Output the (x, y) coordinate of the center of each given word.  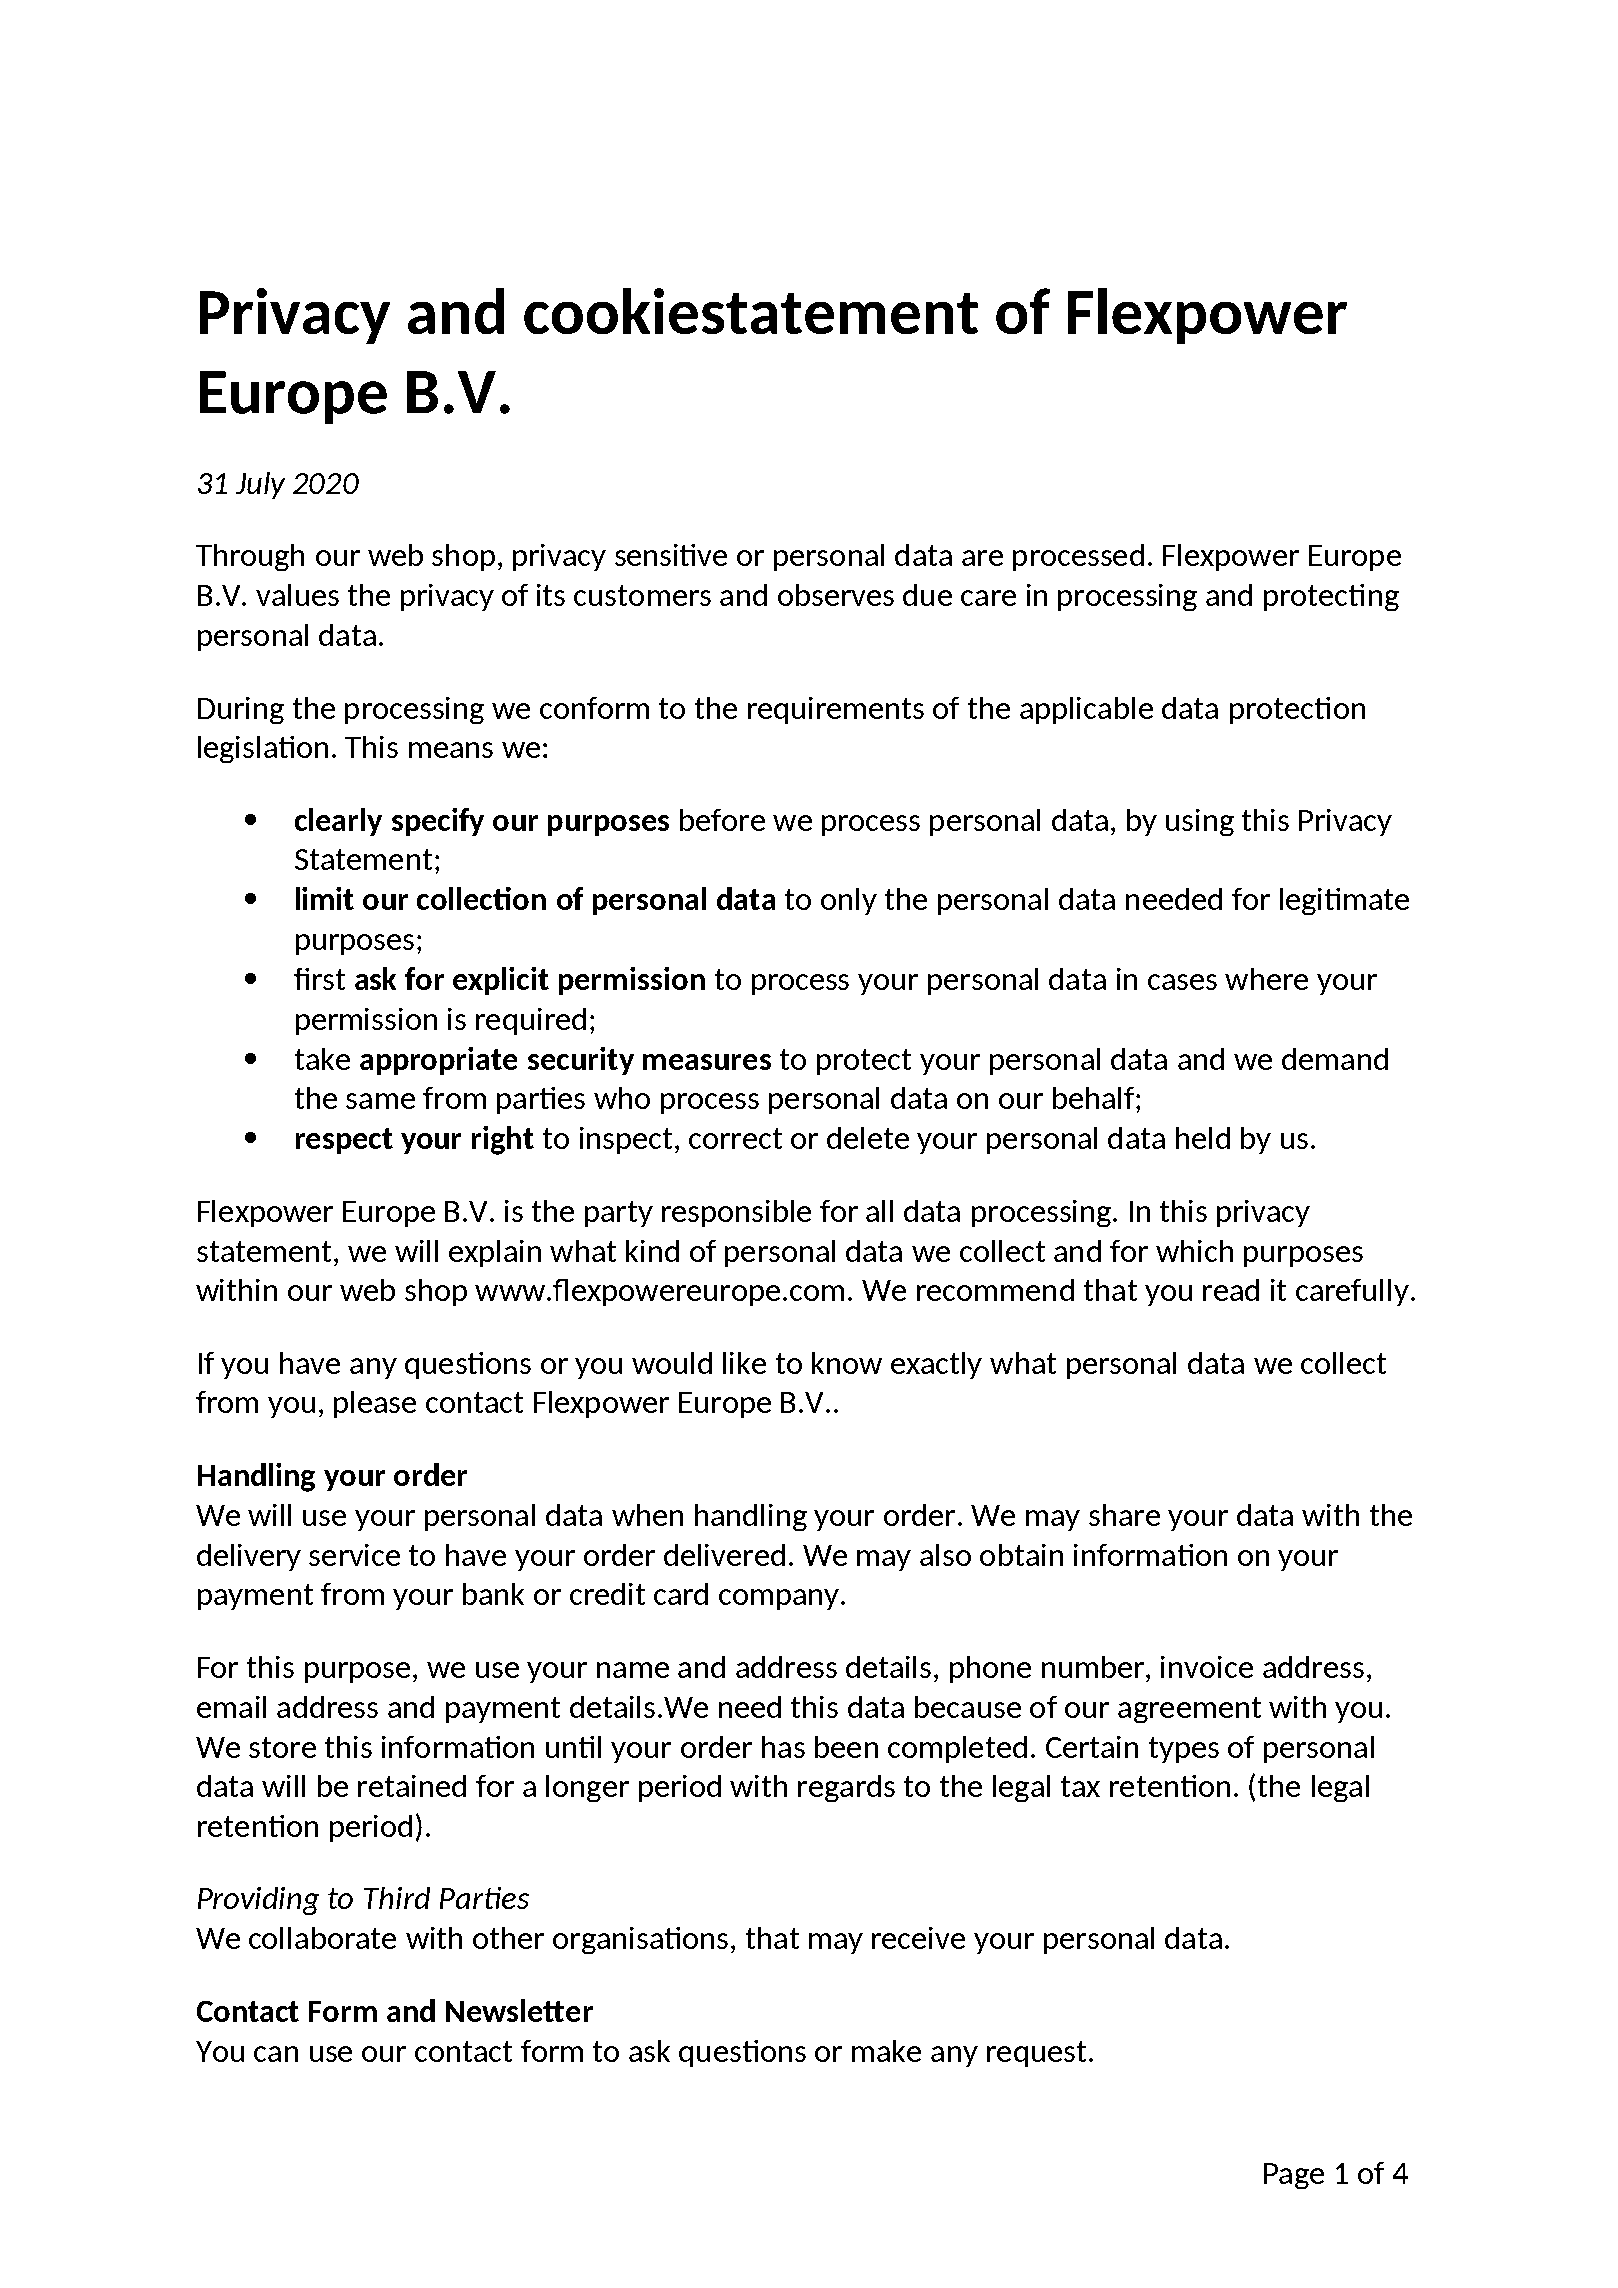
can (276, 2054)
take (322, 1059)
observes (836, 595)
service (354, 1555)
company (780, 1599)
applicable (1086, 710)
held (1203, 1138)
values (297, 595)
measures (707, 1062)
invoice (1207, 1667)
